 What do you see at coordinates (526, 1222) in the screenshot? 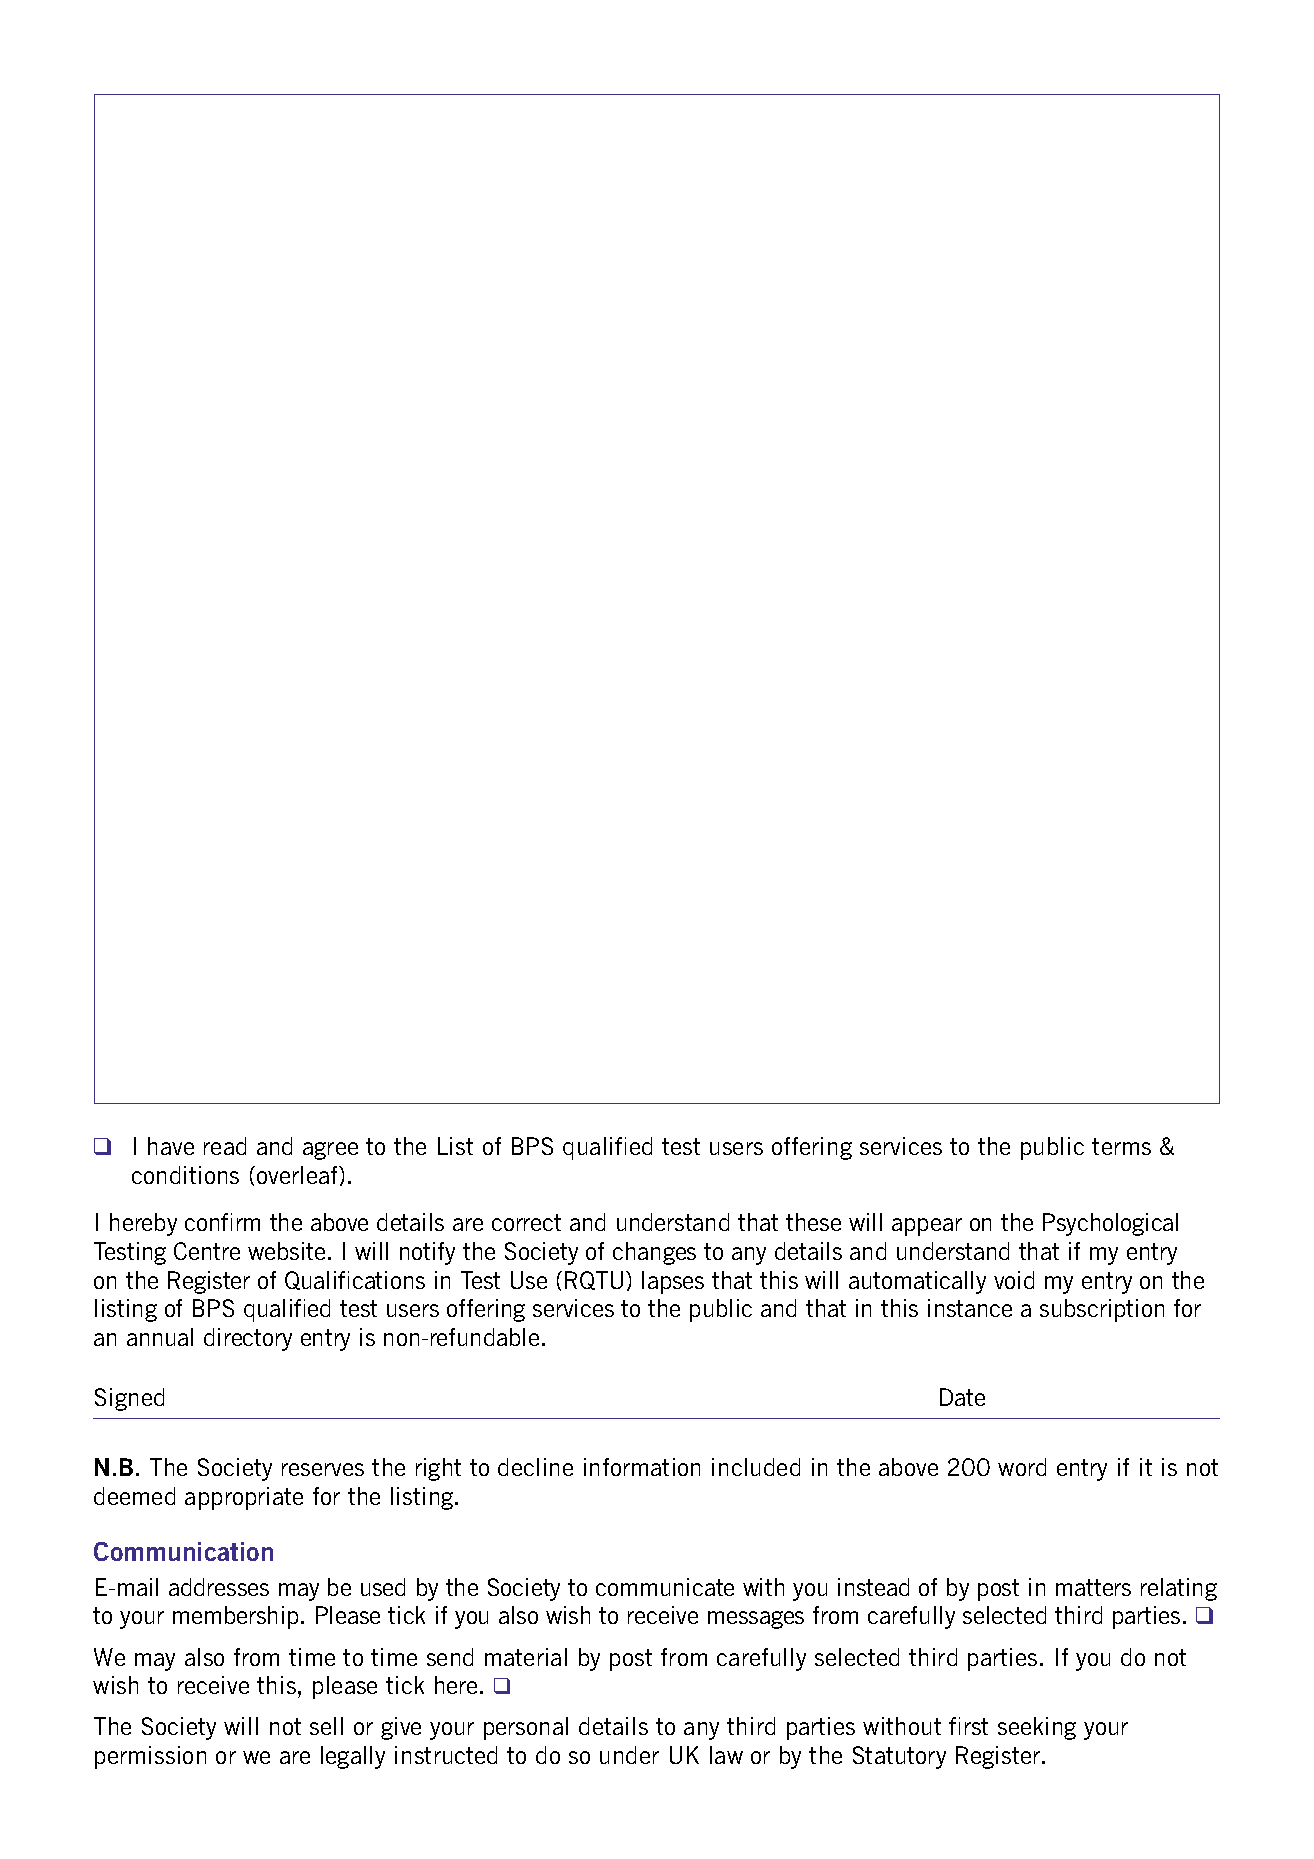
I see `correct` at bounding box center [526, 1222].
